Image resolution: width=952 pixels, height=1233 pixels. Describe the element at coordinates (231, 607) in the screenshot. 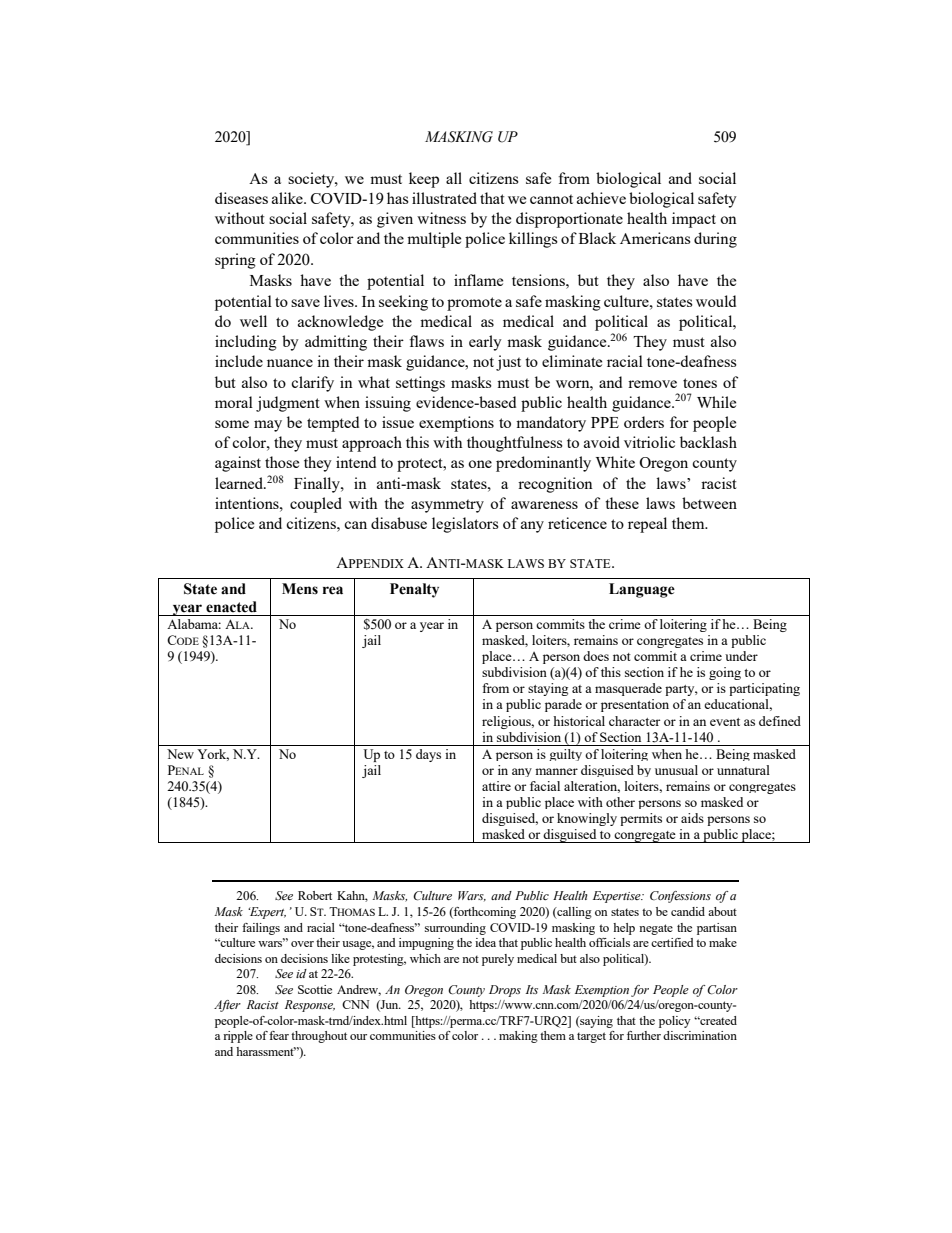

I see `enacted` at that location.
